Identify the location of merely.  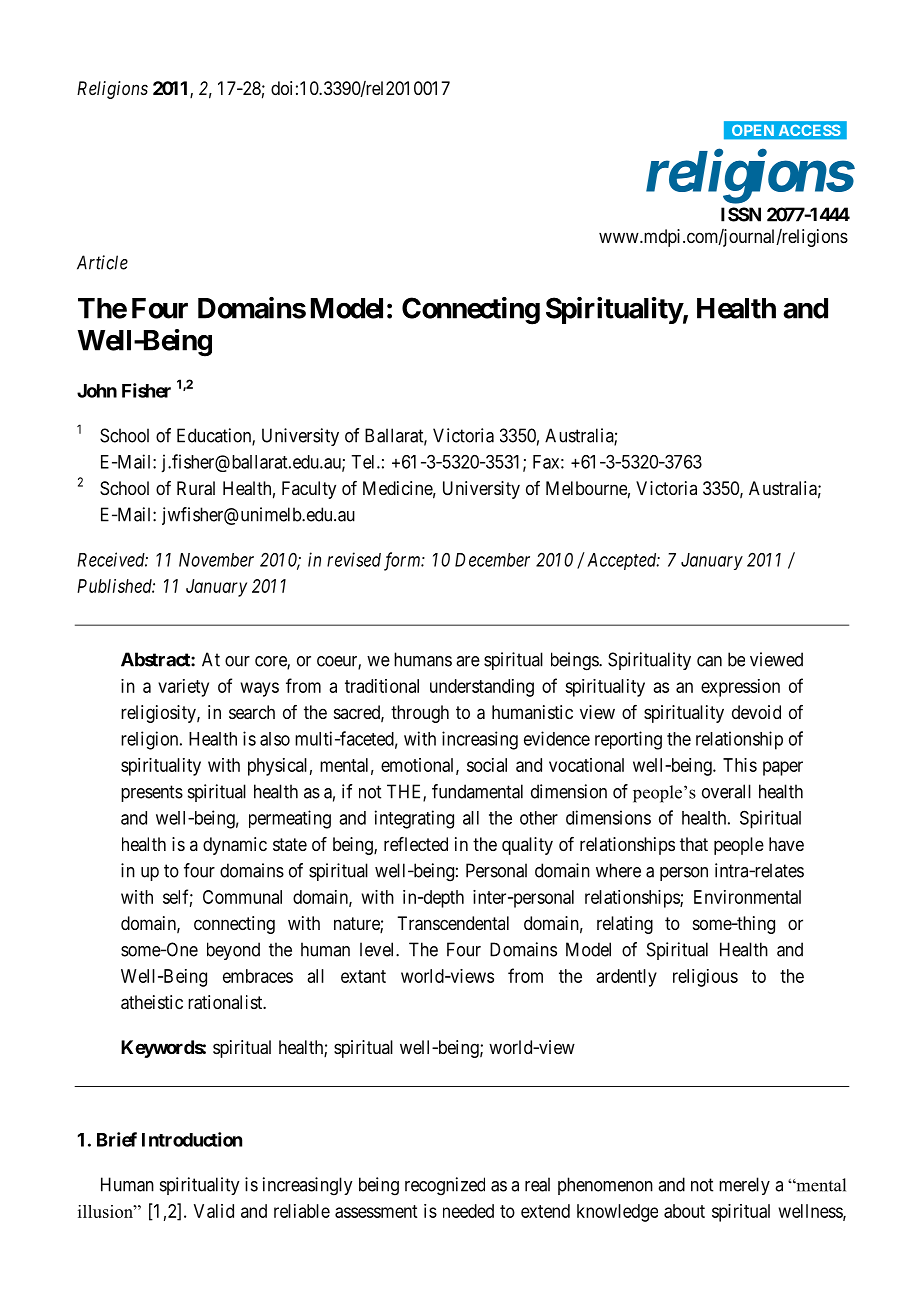
(744, 1186).
